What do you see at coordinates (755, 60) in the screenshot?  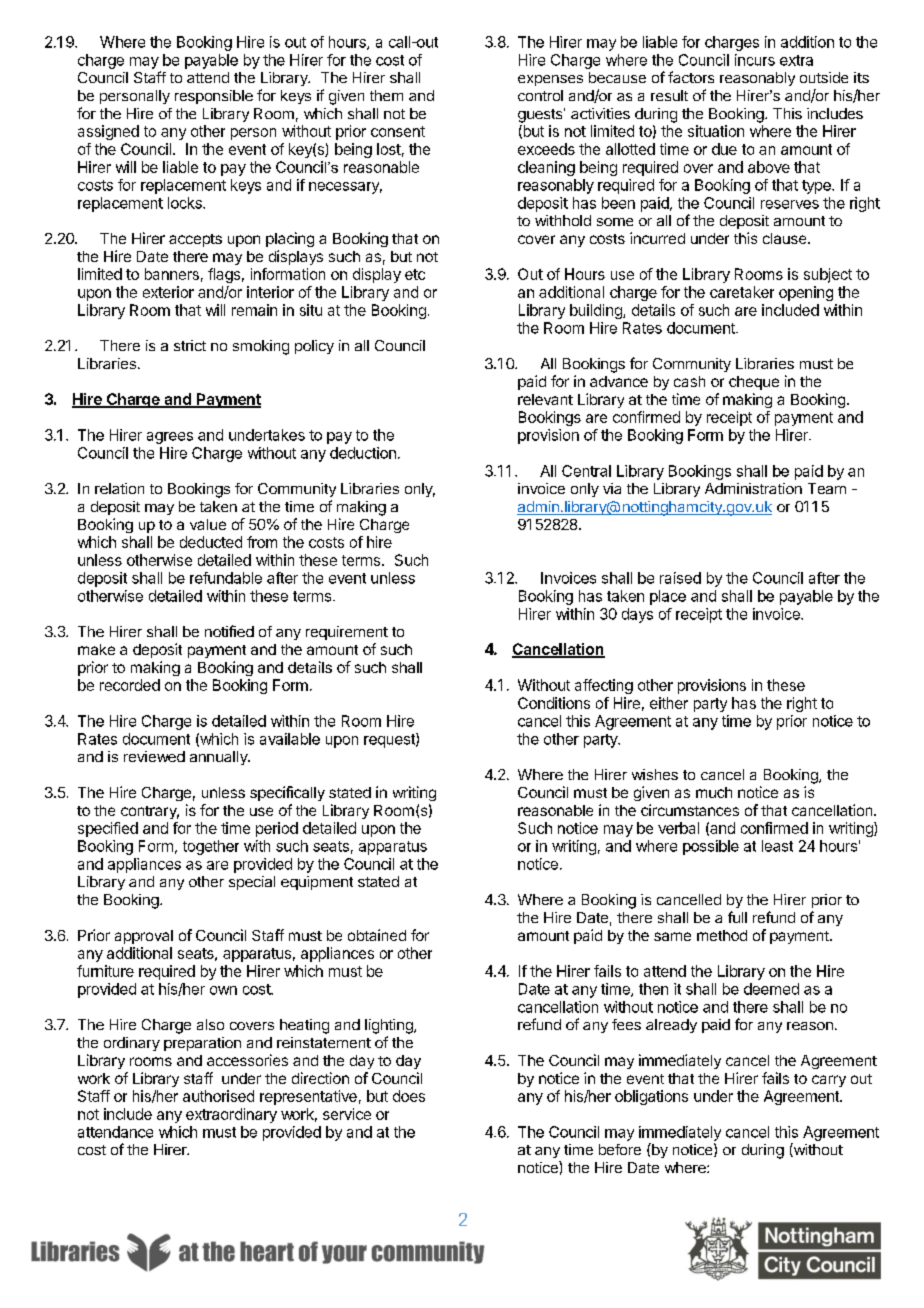 I see `incurs` at bounding box center [755, 60].
